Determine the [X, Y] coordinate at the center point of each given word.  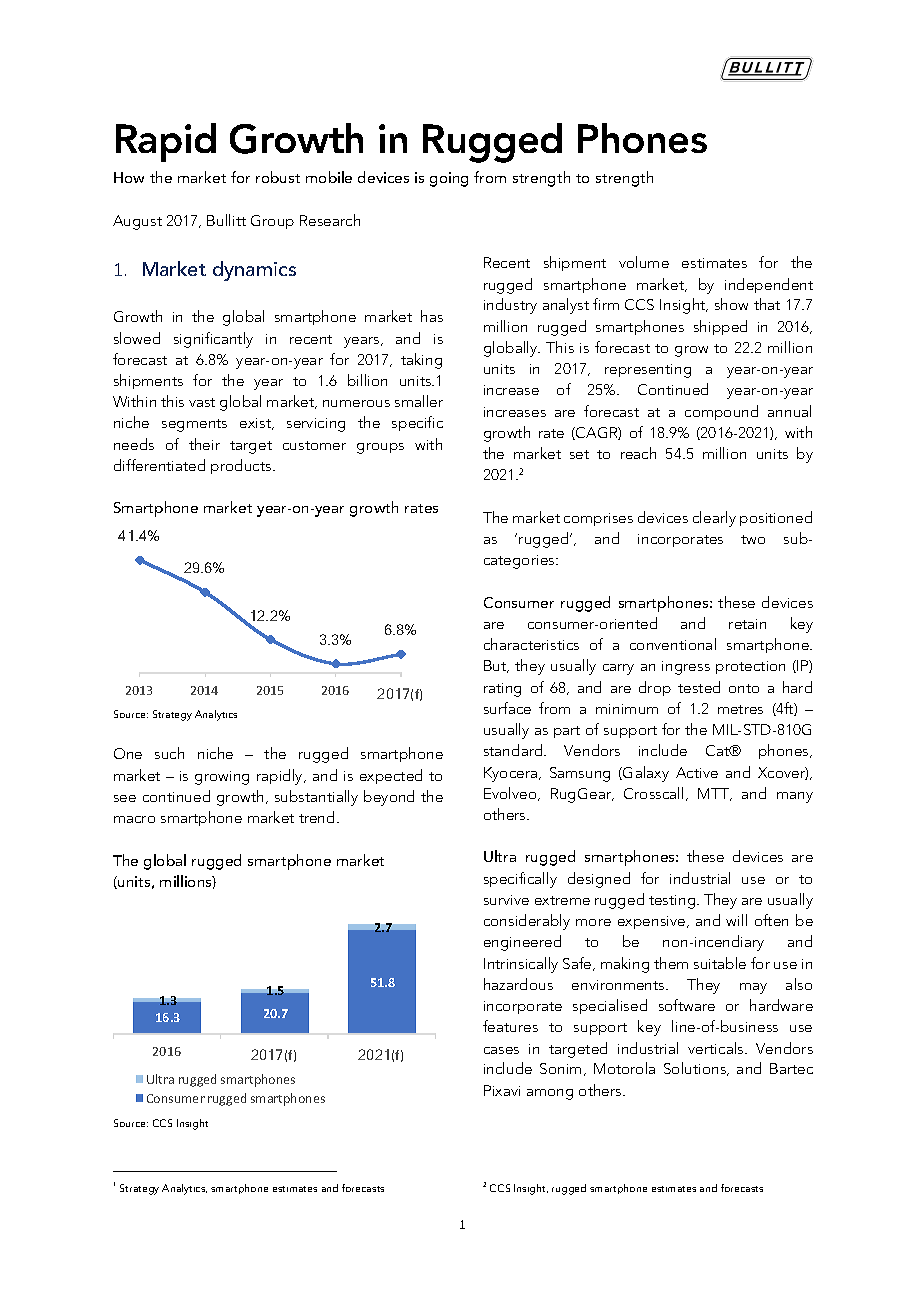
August [137, 222]
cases [501, 1050]
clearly [714, 519]
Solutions [696, 1069]
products [242, 466]
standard [514, 750]
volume [644, 262]
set [579, 454]
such [169, 753]
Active [697, 772]
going [449, 179]
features [510, 1026]
